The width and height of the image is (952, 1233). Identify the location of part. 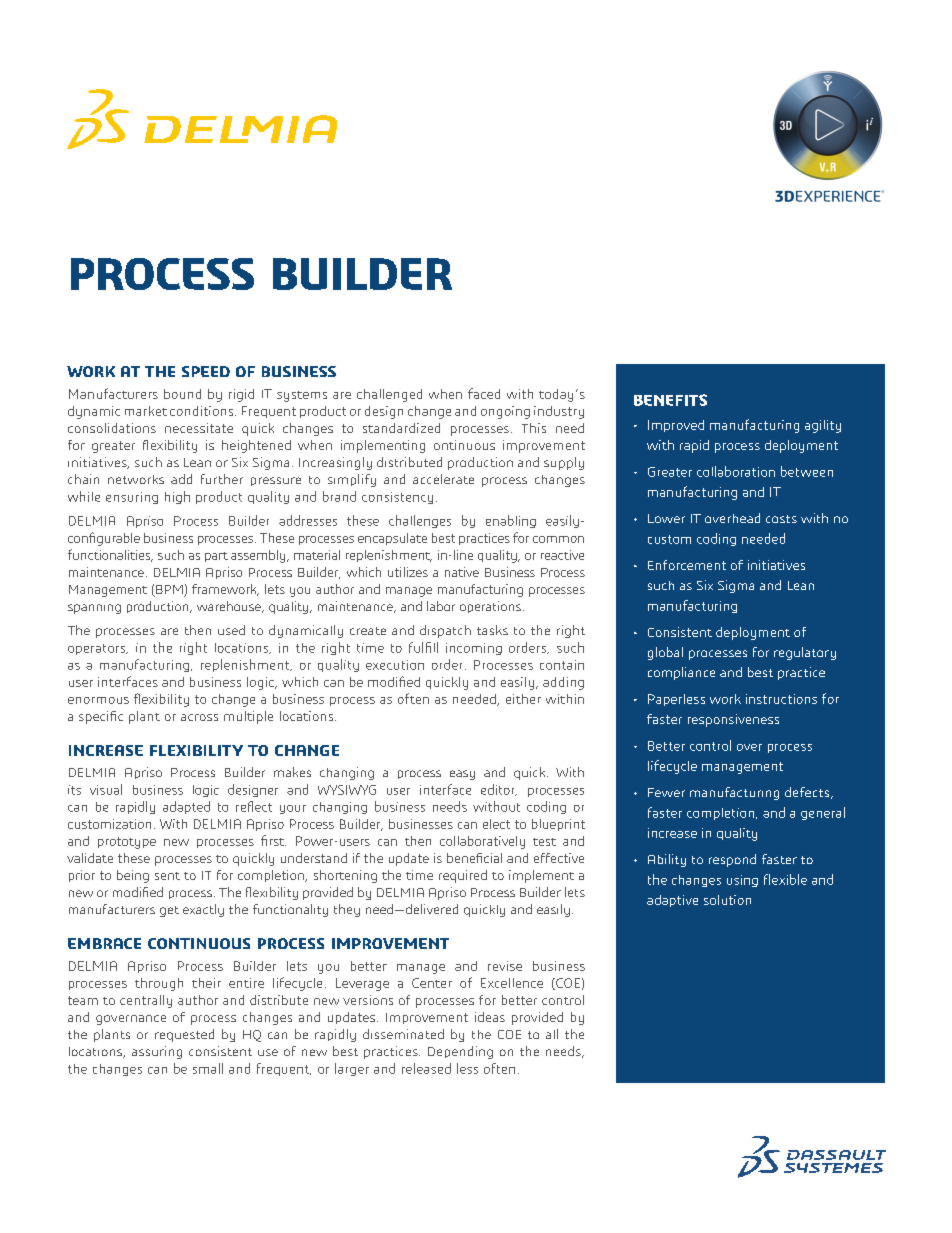
(216, 557).
